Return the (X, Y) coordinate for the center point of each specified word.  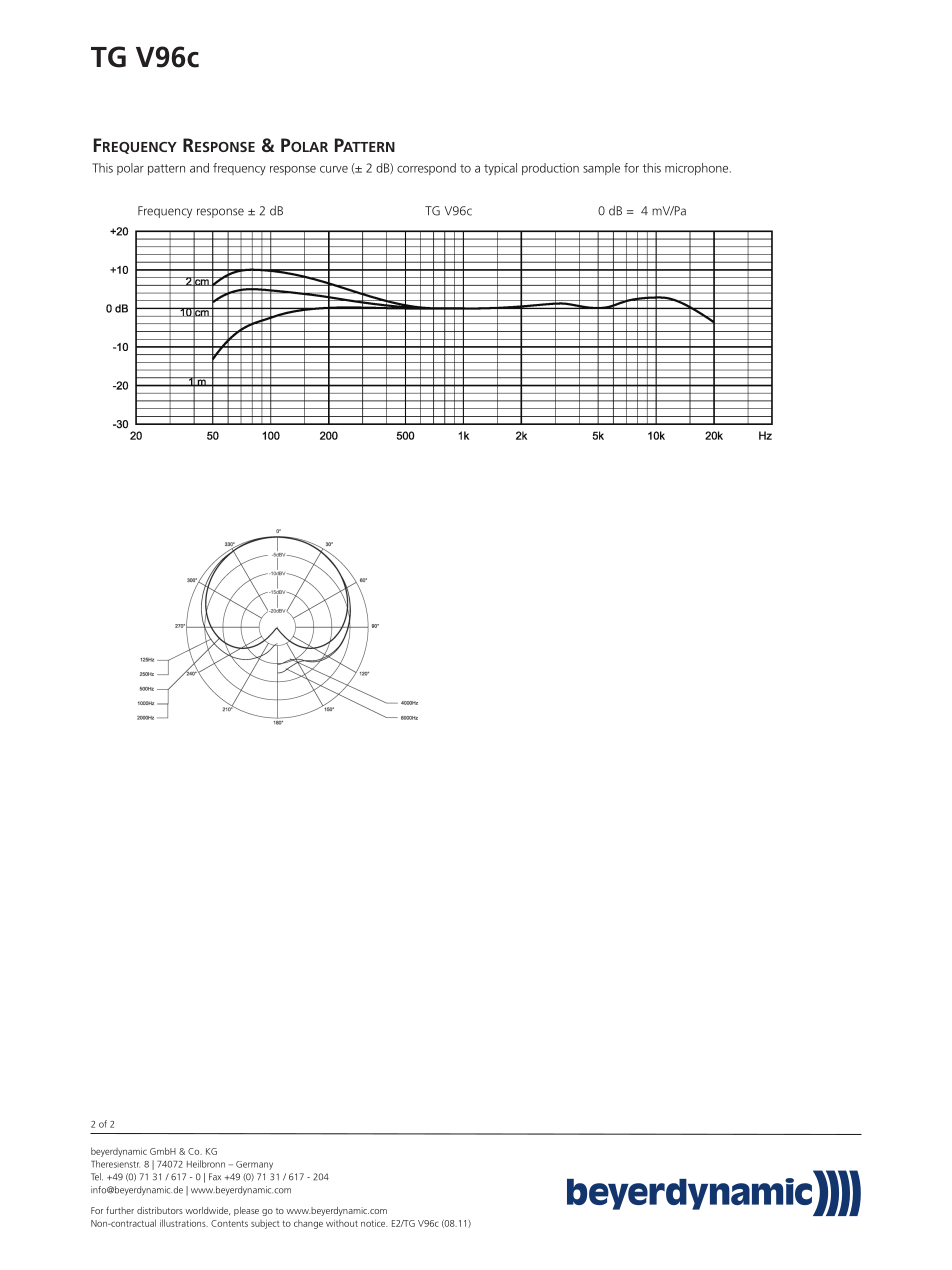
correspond (426, 169)
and (199, 168)
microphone (696, 169)
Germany (254, 1165)
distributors (160, 1210)
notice (374, 1223)
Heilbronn (206, 1164)
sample (601, 169)
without (342, 1223)
